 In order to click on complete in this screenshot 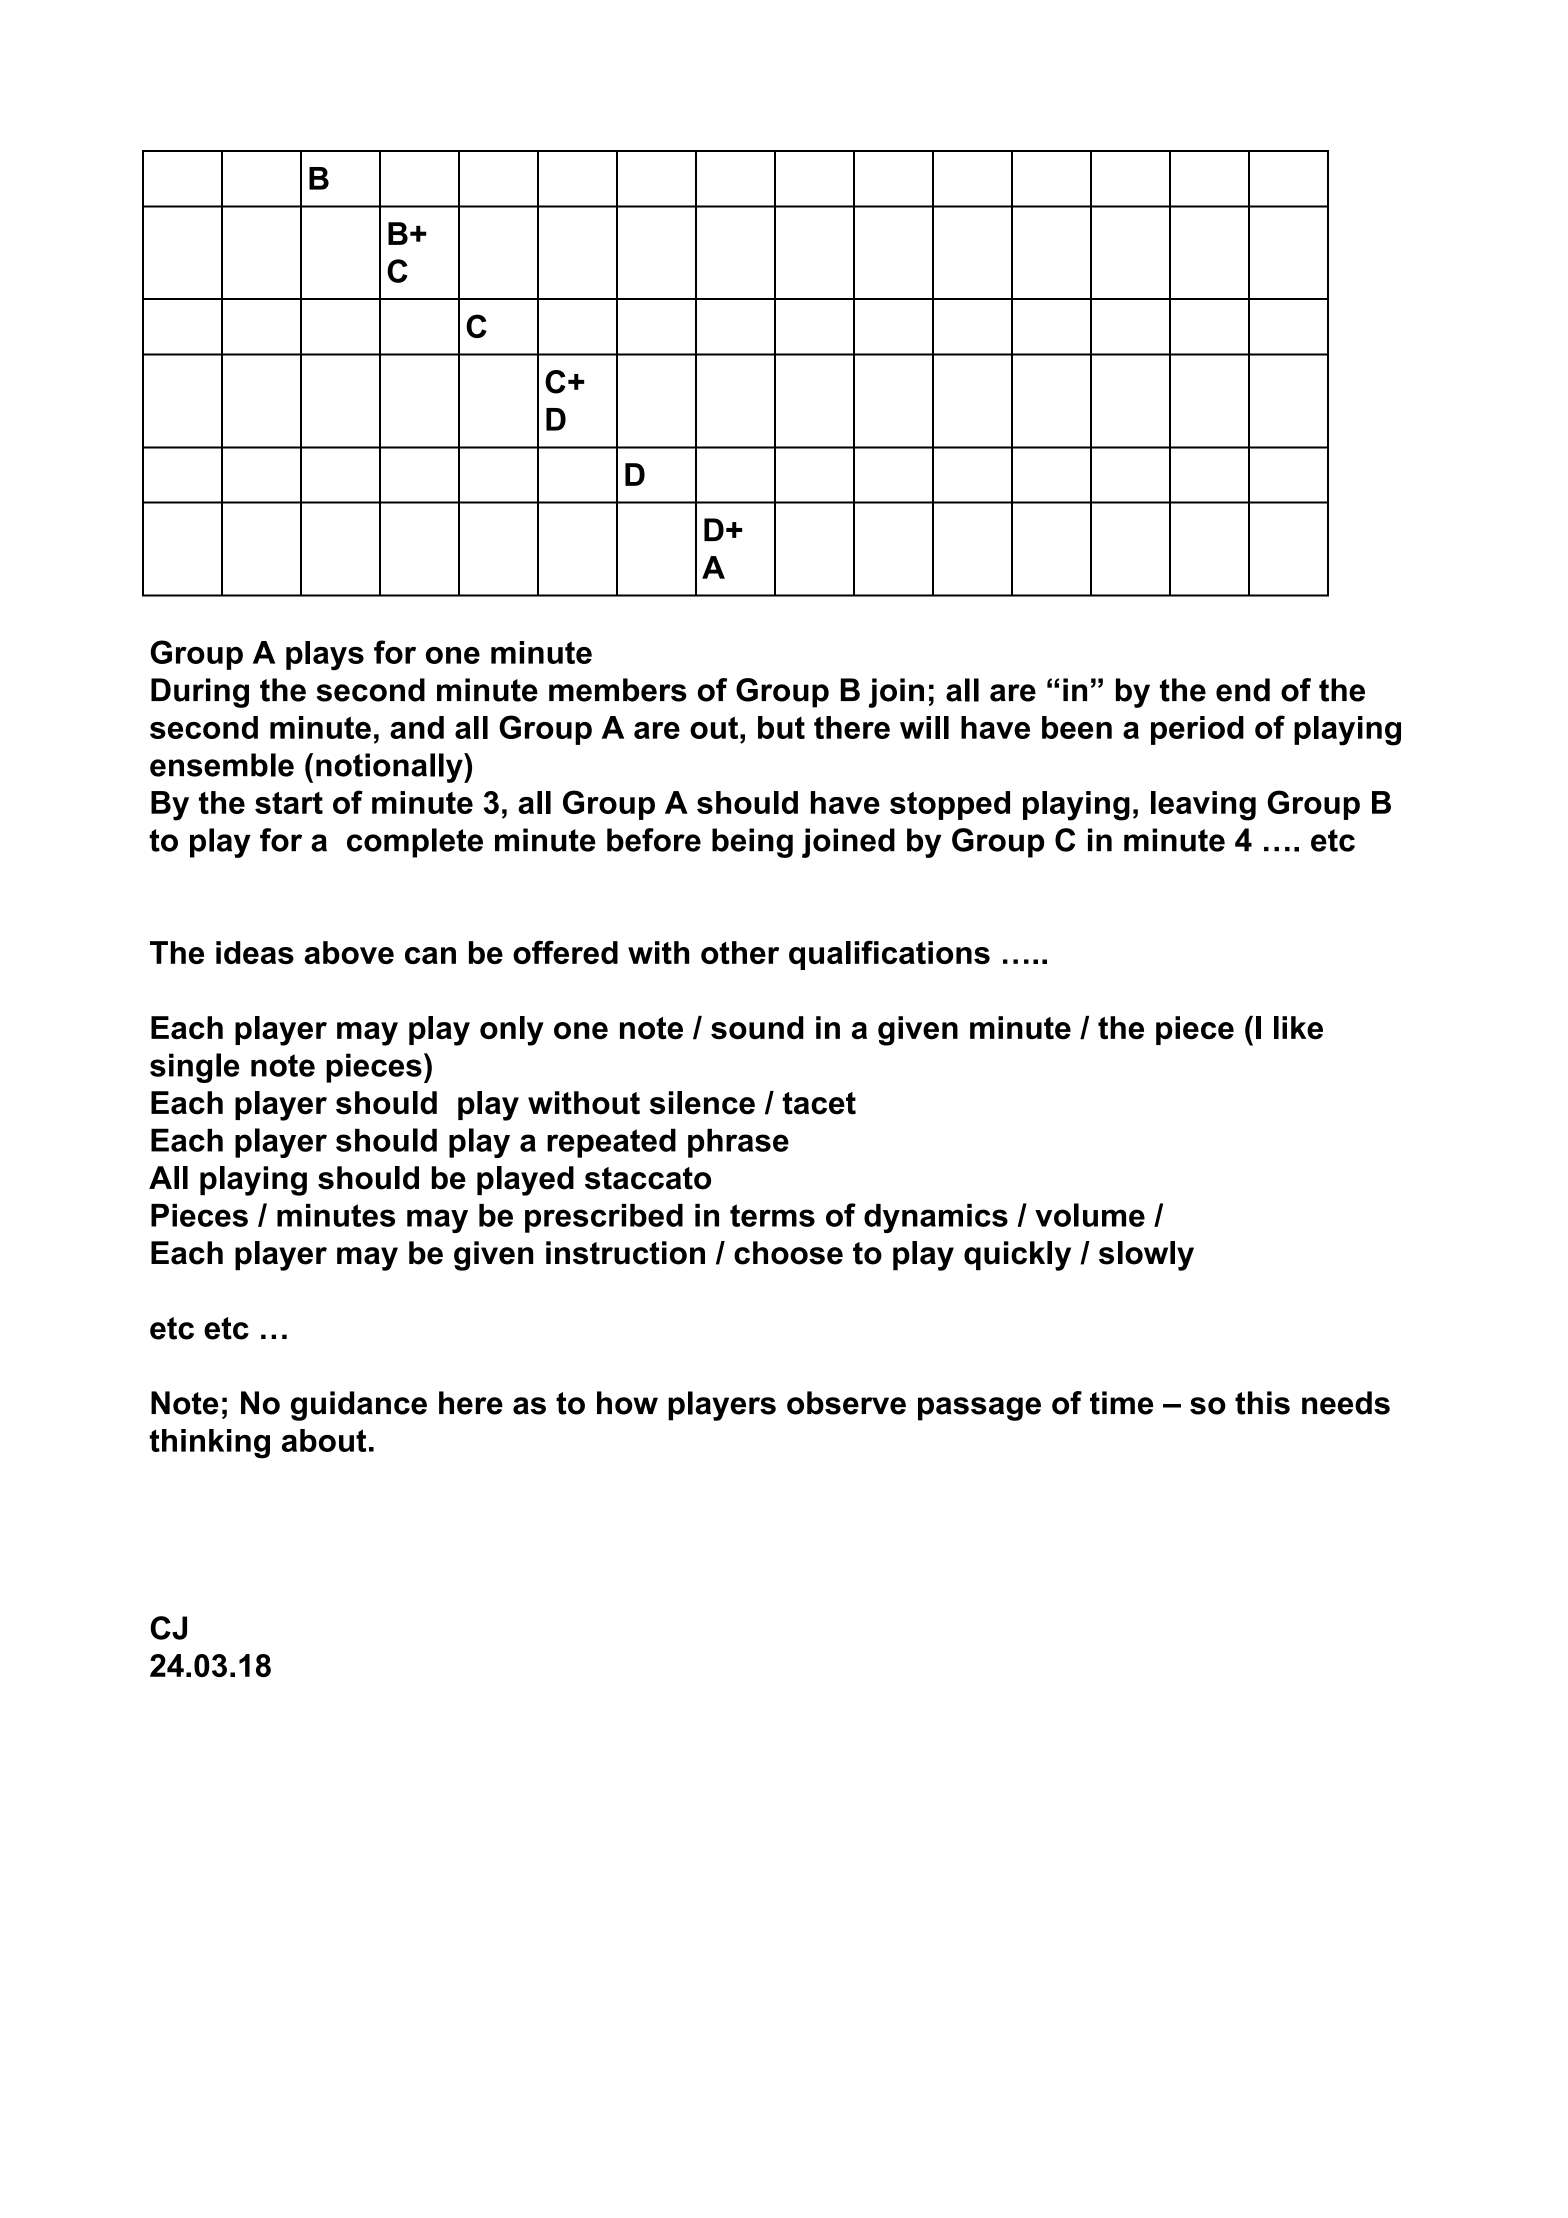, I will do `click(415, 843)`.
